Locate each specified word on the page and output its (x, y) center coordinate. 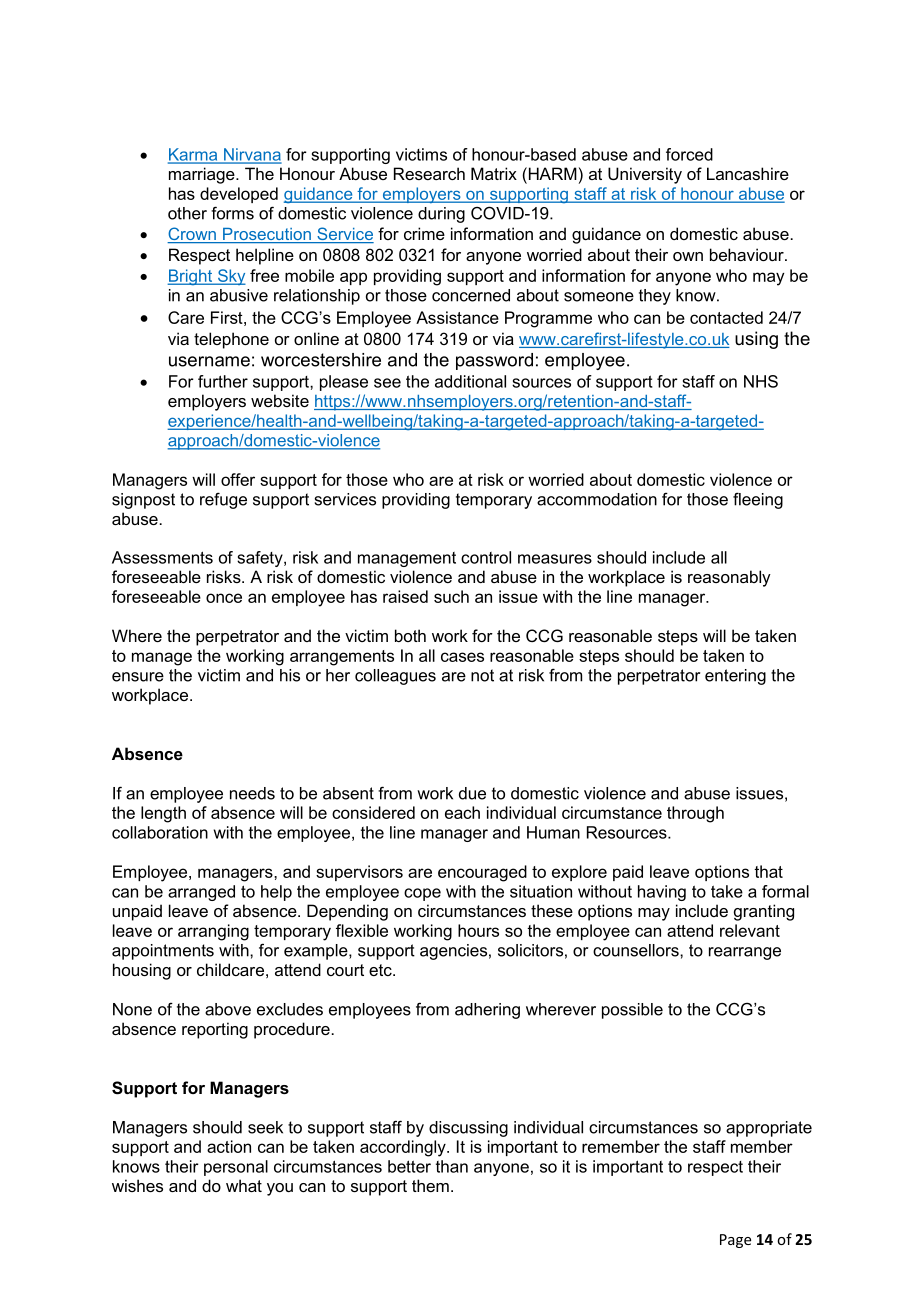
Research (429, 173)
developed (239, 195)
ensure (138, 677)
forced (689, 154)
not (482, 675)
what (244, 1185)
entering (735, 677)
